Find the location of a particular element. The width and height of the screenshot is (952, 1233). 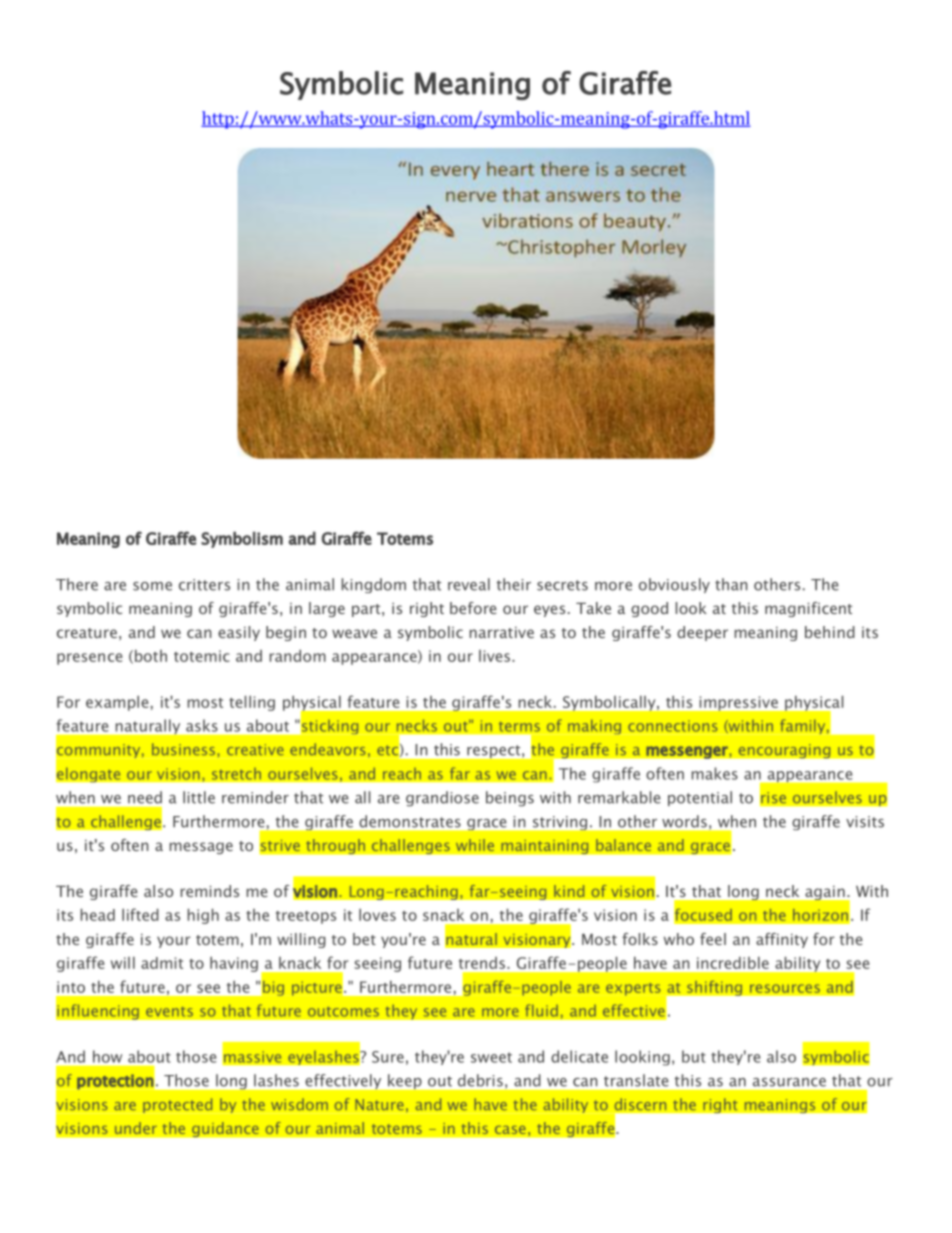

encouraging is located at coordinates (784, 751).
